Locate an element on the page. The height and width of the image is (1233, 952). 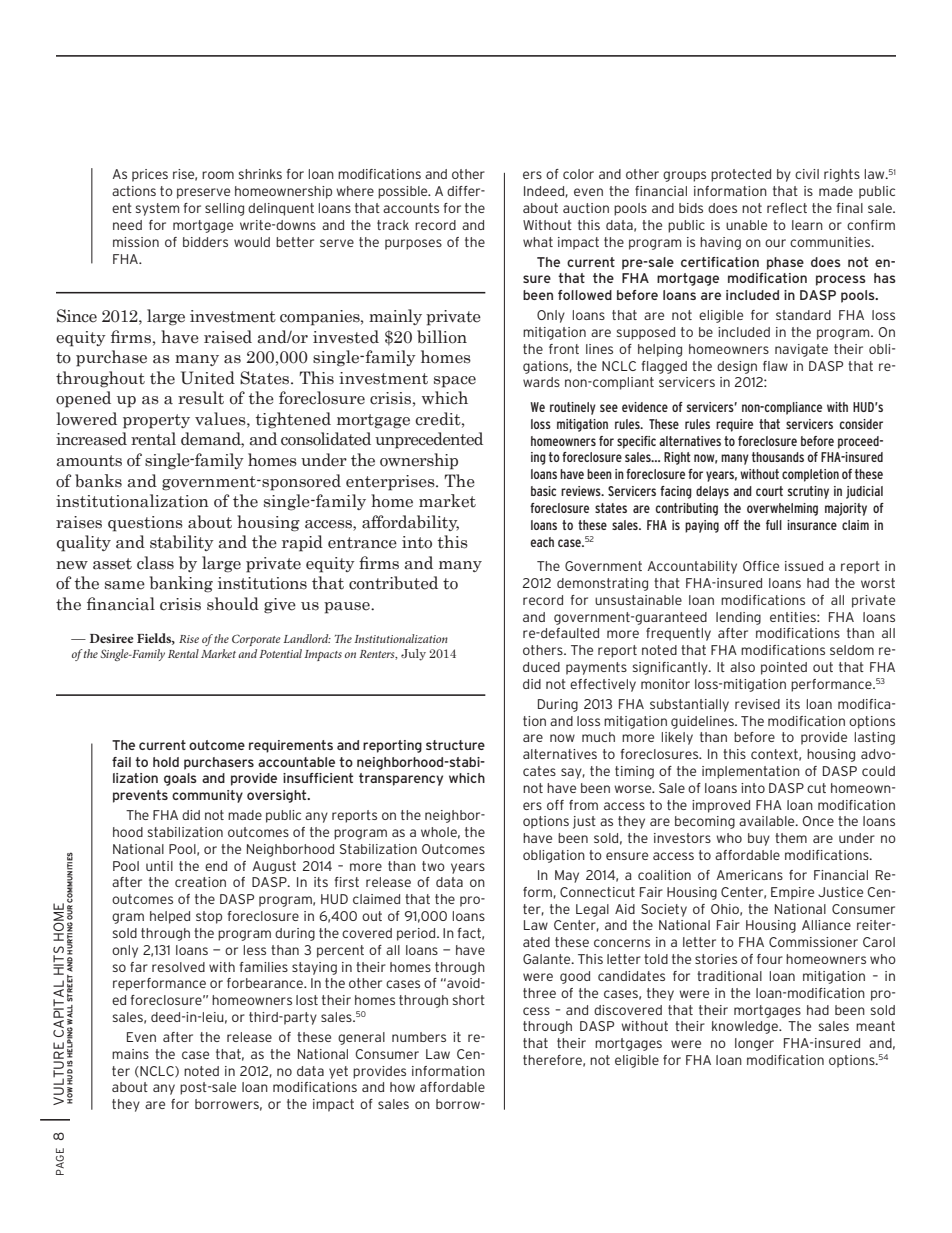
them is located at coordinates (791, 838).
